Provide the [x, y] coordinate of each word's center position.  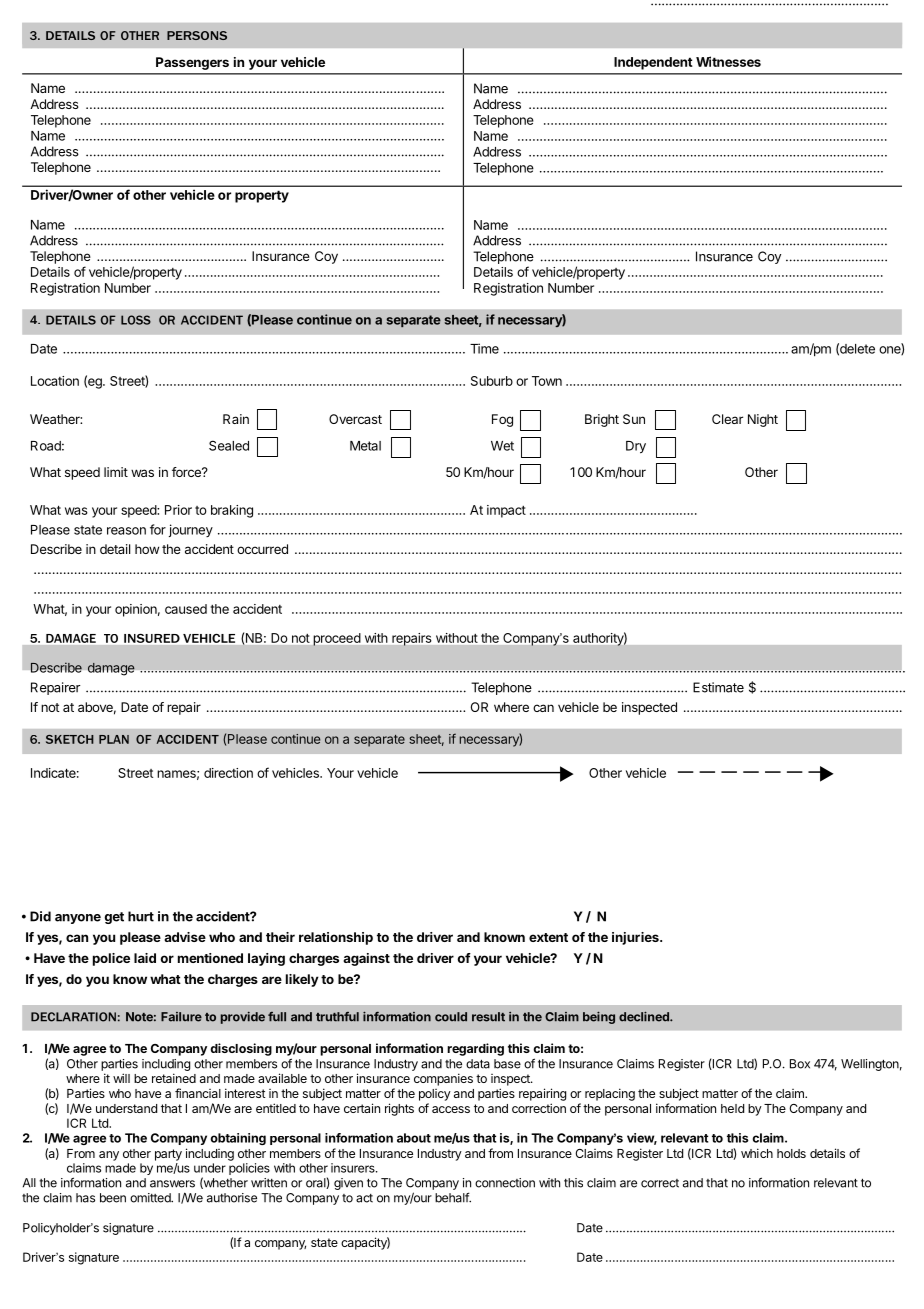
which [757, 1153]
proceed [337, 639]
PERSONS [197, 35]
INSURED [152, 638]
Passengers [192, 63]
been [113, 1198]
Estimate [718, 687]
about [414, 1138]
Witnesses [728, 61]
